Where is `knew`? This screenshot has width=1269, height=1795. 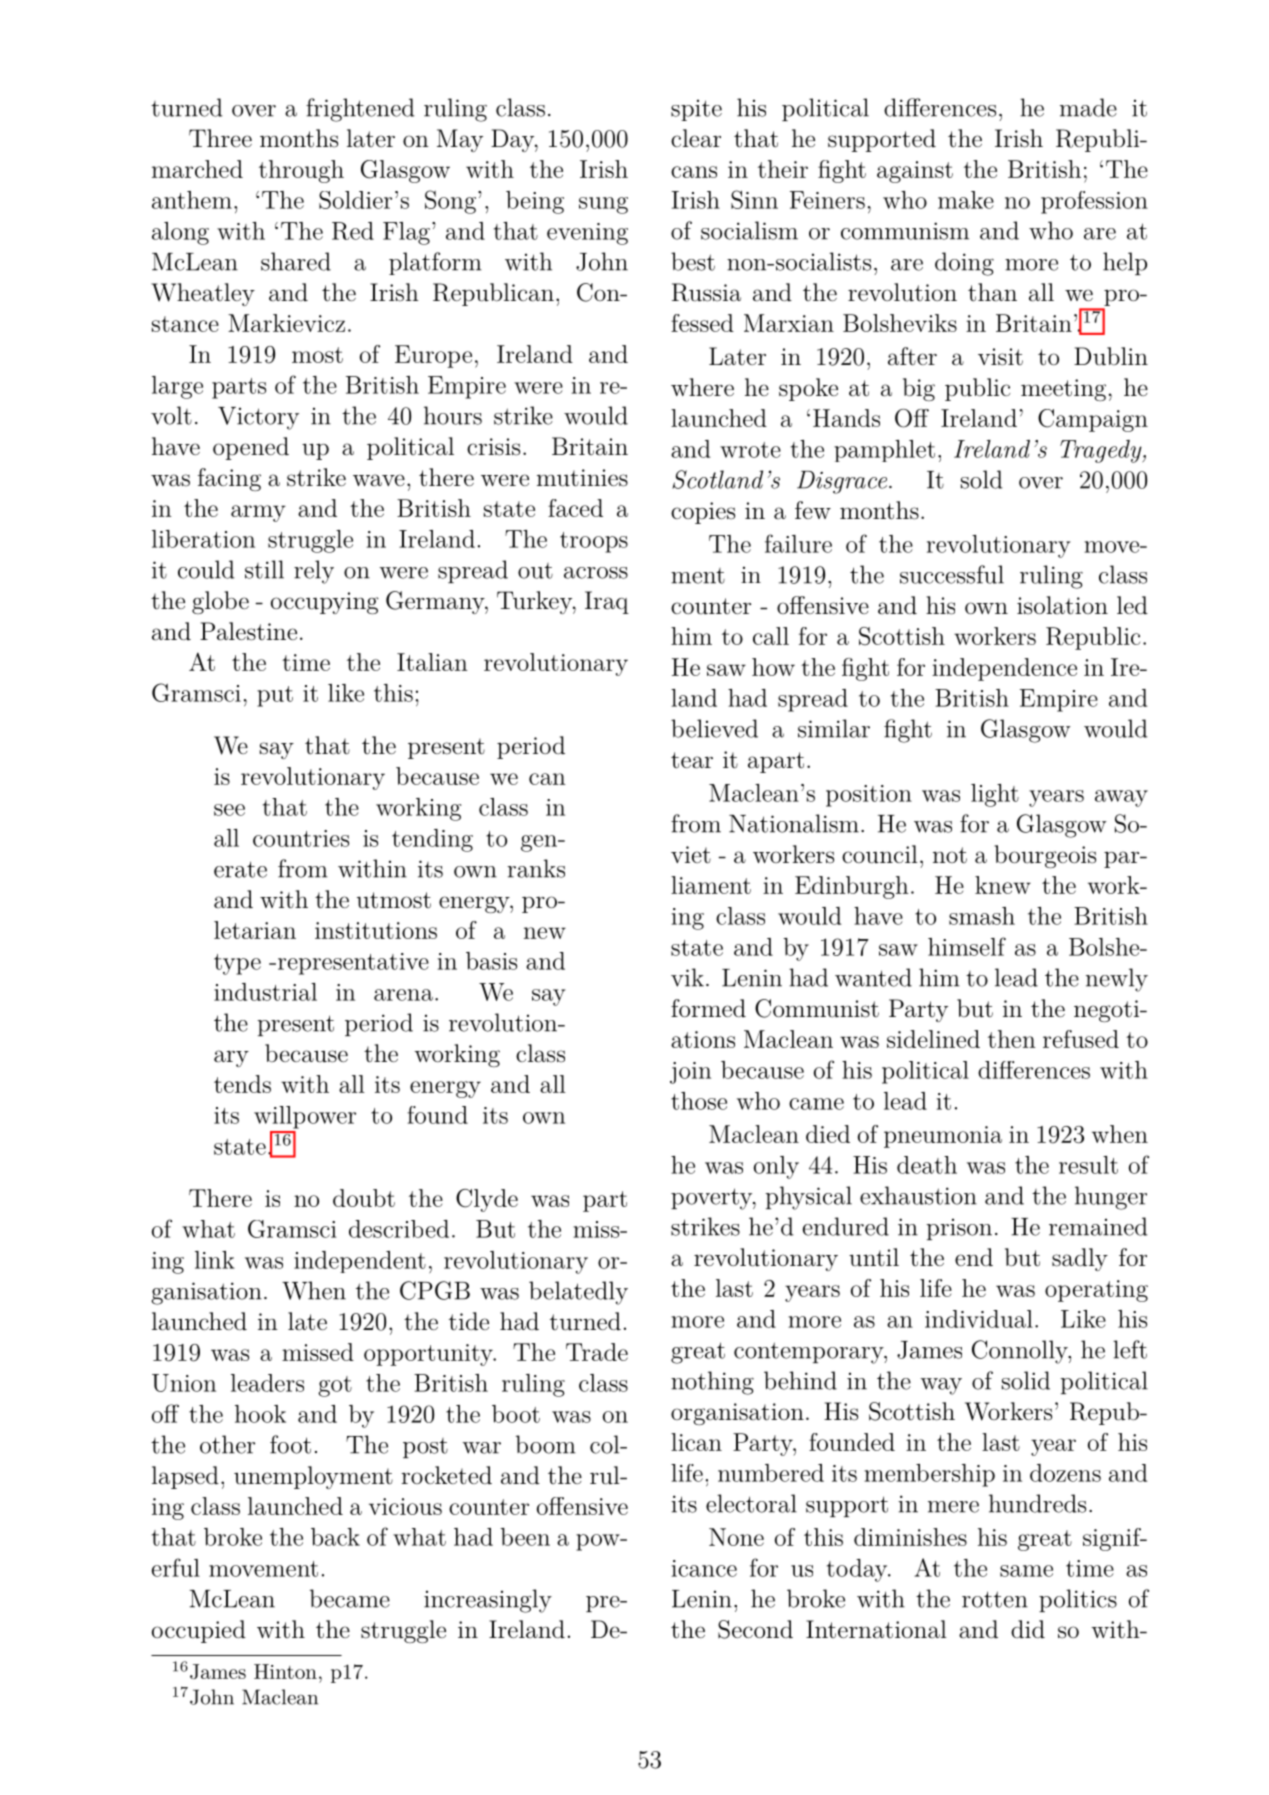 knew is located at coordinates (1003, 885).
